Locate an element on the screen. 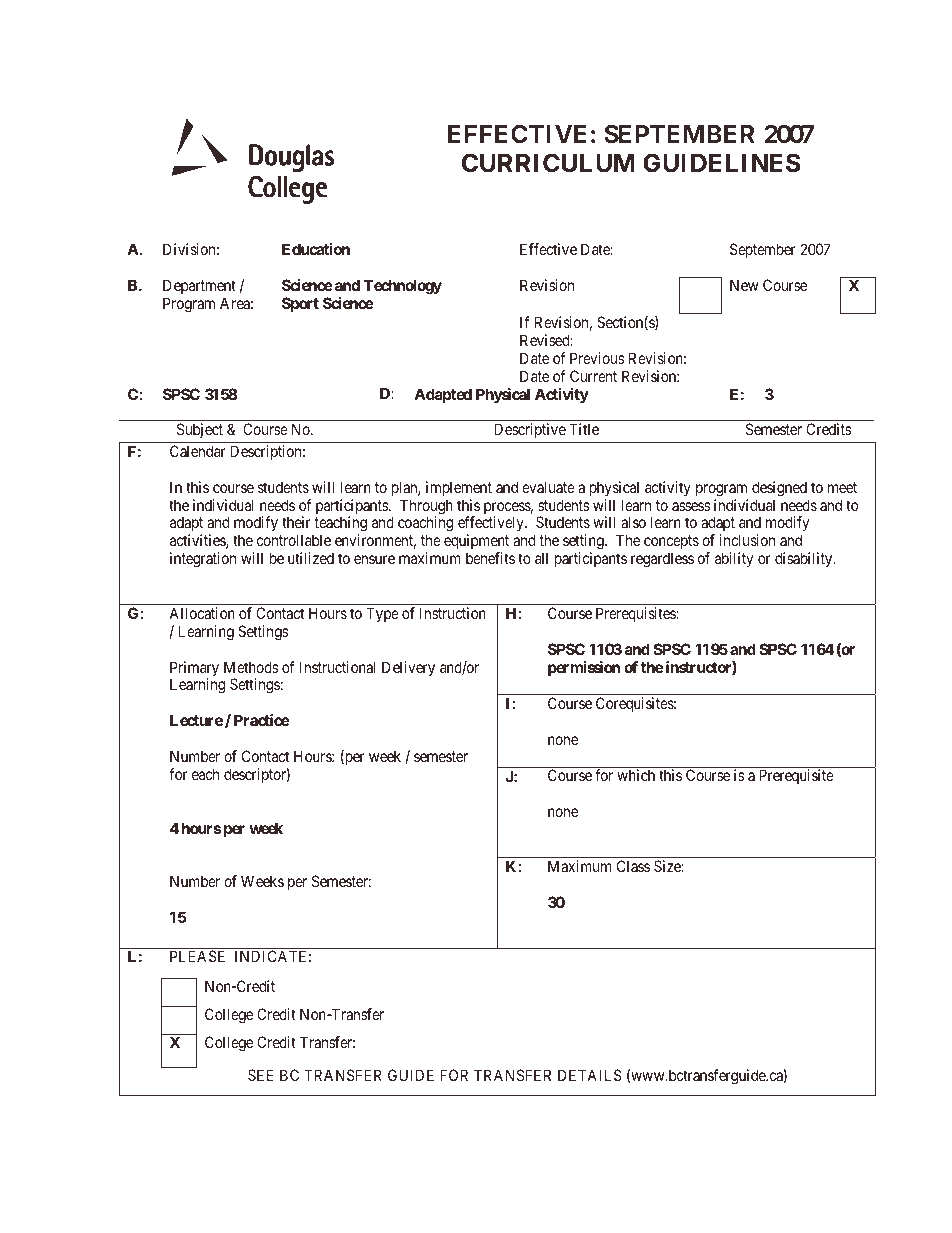  SEE is located at coordinates (260, 1075).
